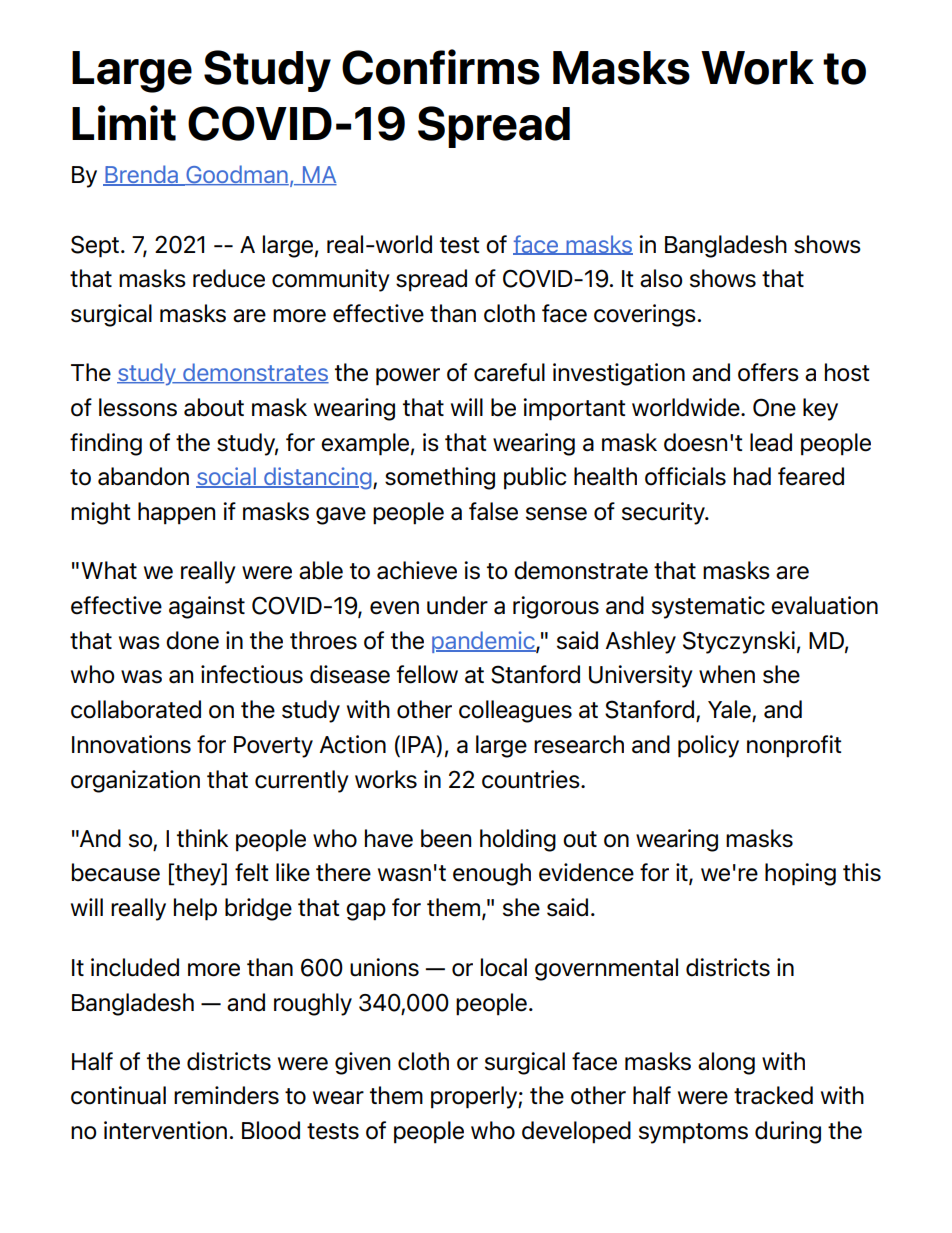 The image size is (952, 1233). Describe the element at coordinates (207, 607) in the screenshot. I see `against` at that location.
